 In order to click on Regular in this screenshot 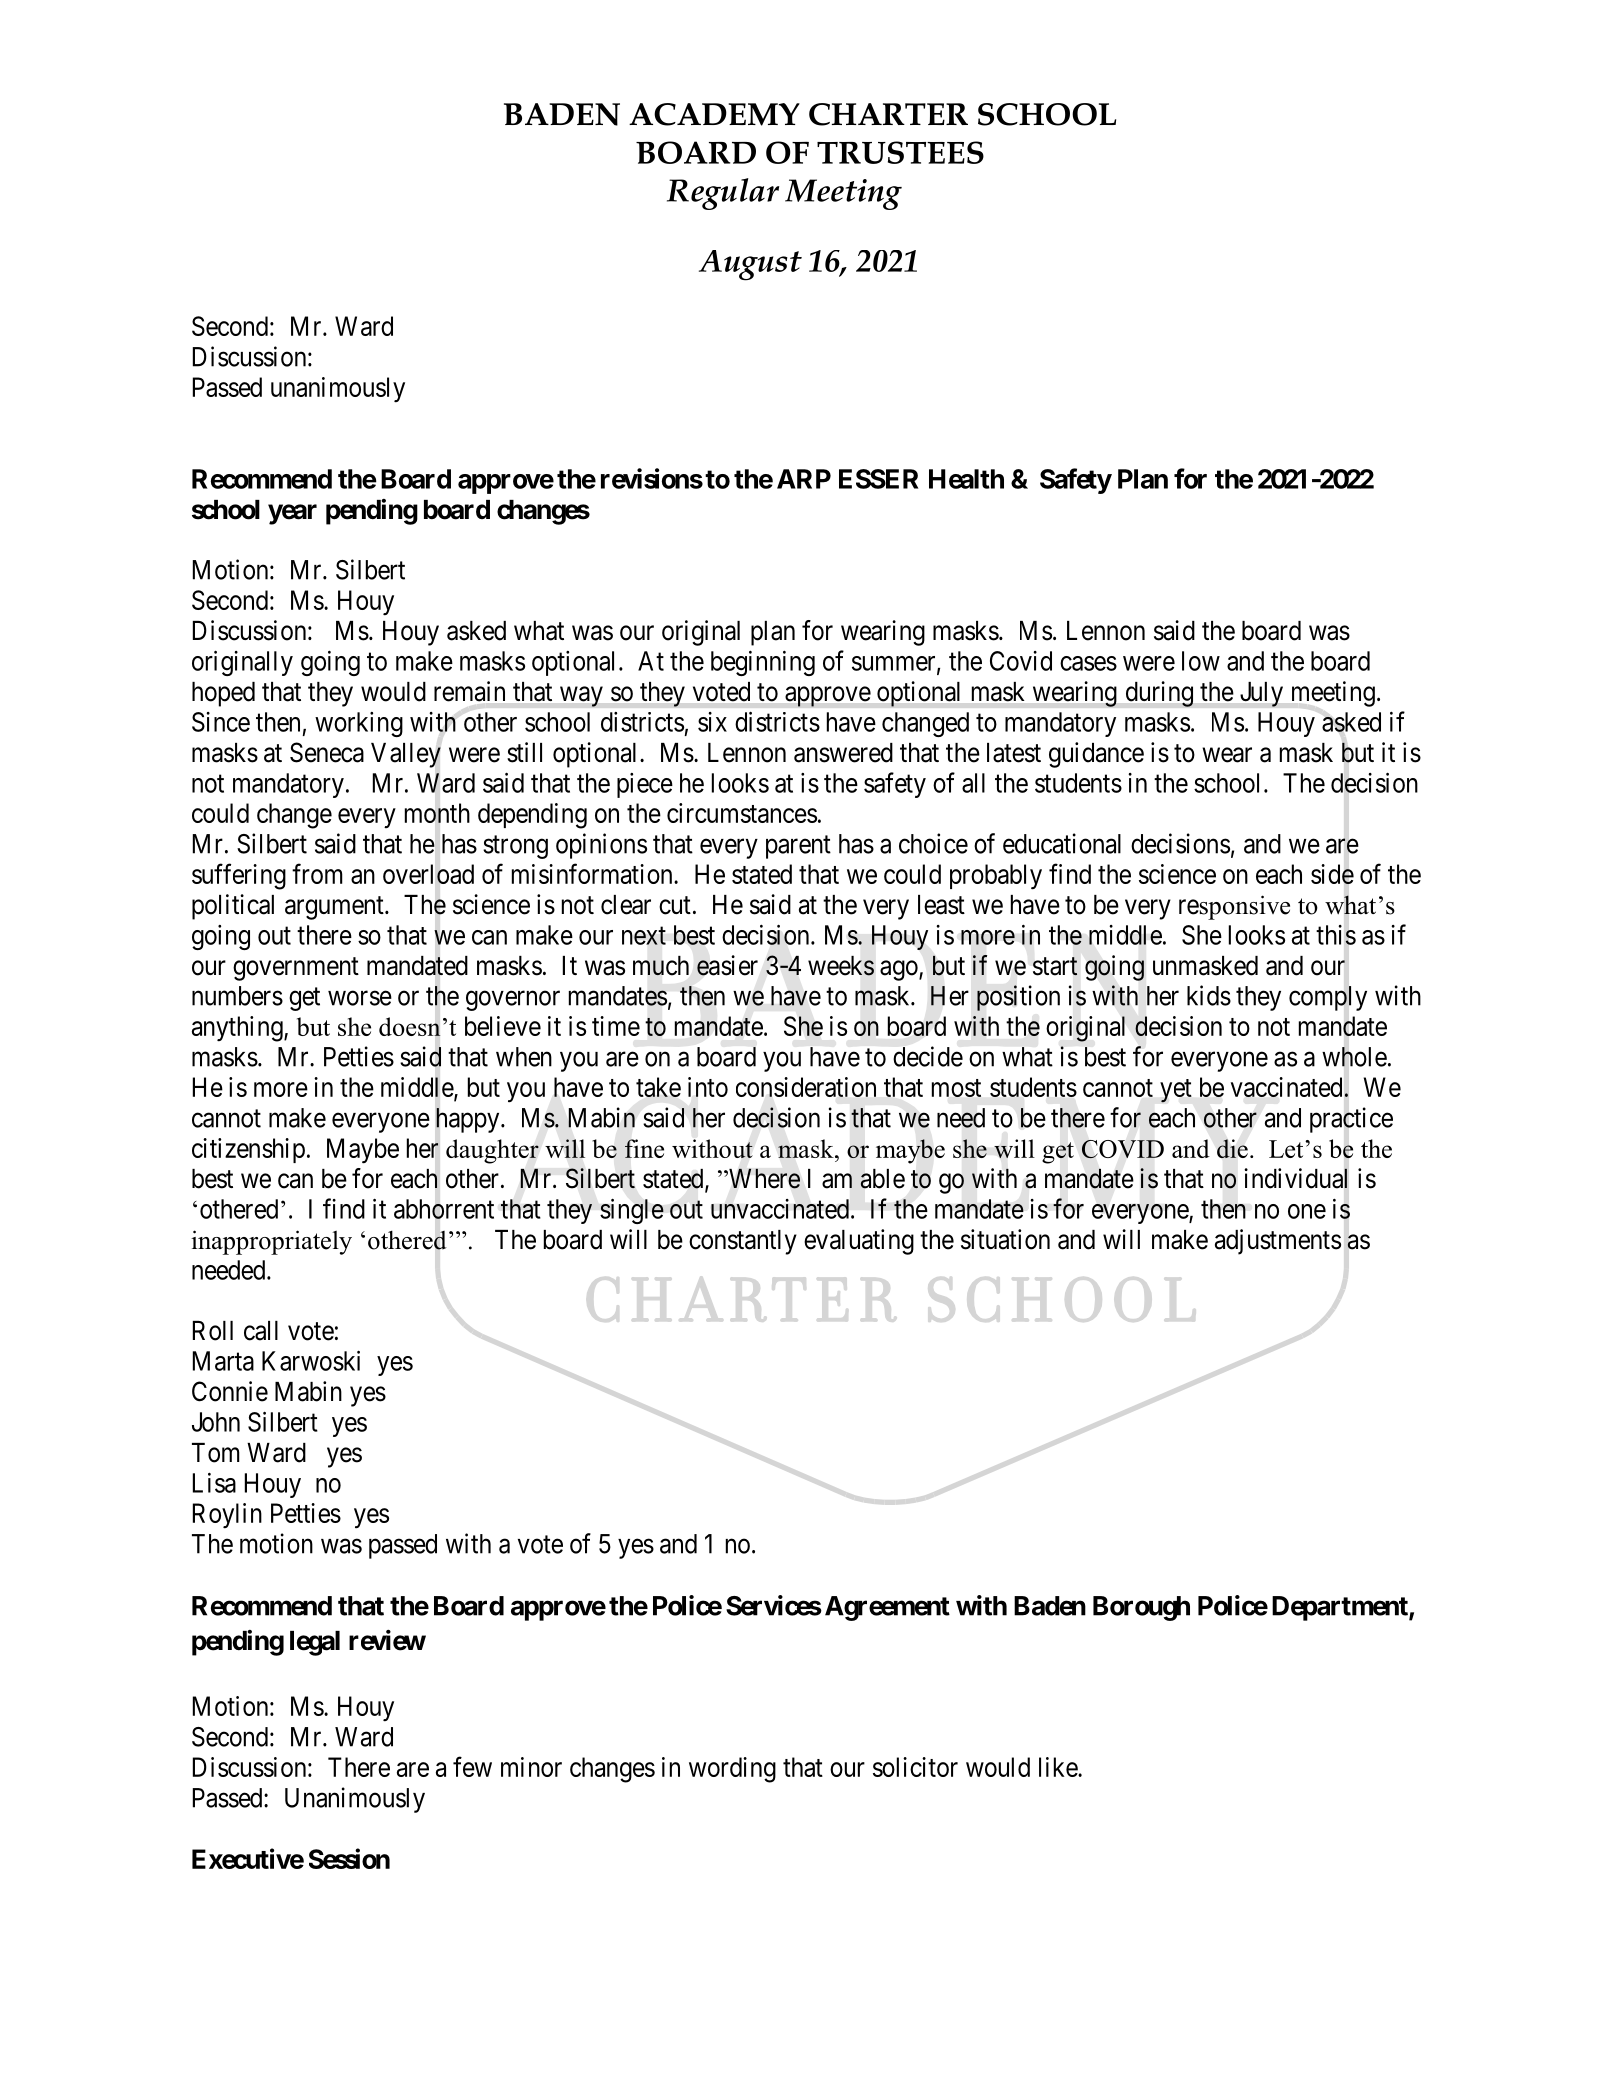, I will do `click(723, 194)`.
